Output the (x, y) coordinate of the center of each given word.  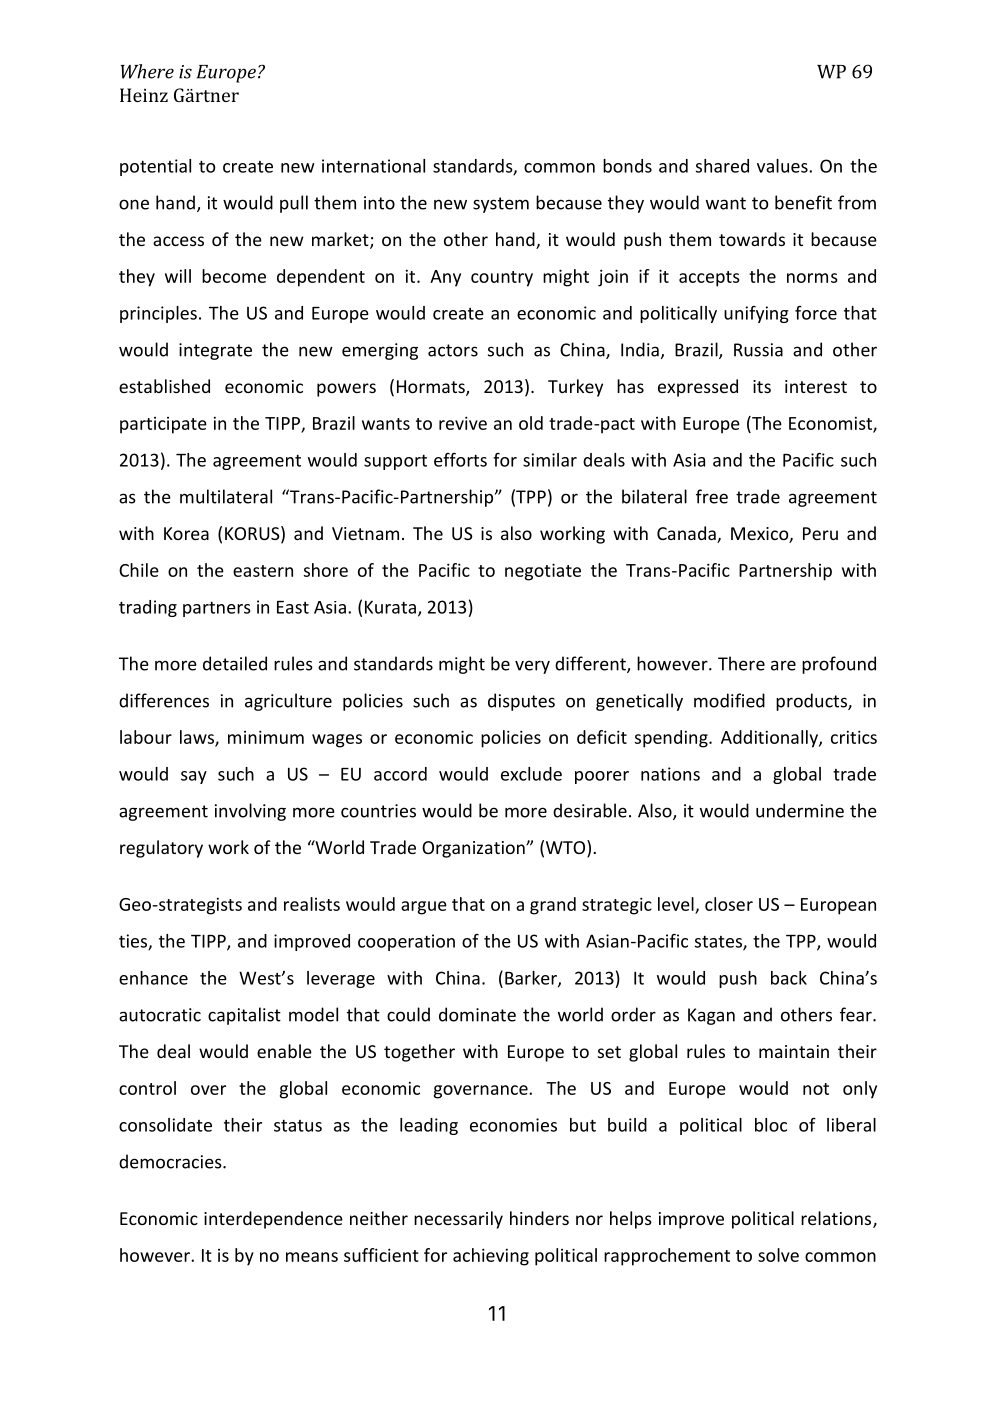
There (741, 663)
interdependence (273, 1220)
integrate (215, 351)
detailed (235, 663)
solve (778, 1255)
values (783, 166)
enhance (153, 978)
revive (463, 423)
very (532, 667)
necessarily (458, 1220)
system (501, 205)
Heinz (144, 95)
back (789, 978)
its (762, 386)
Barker (532, 979)
